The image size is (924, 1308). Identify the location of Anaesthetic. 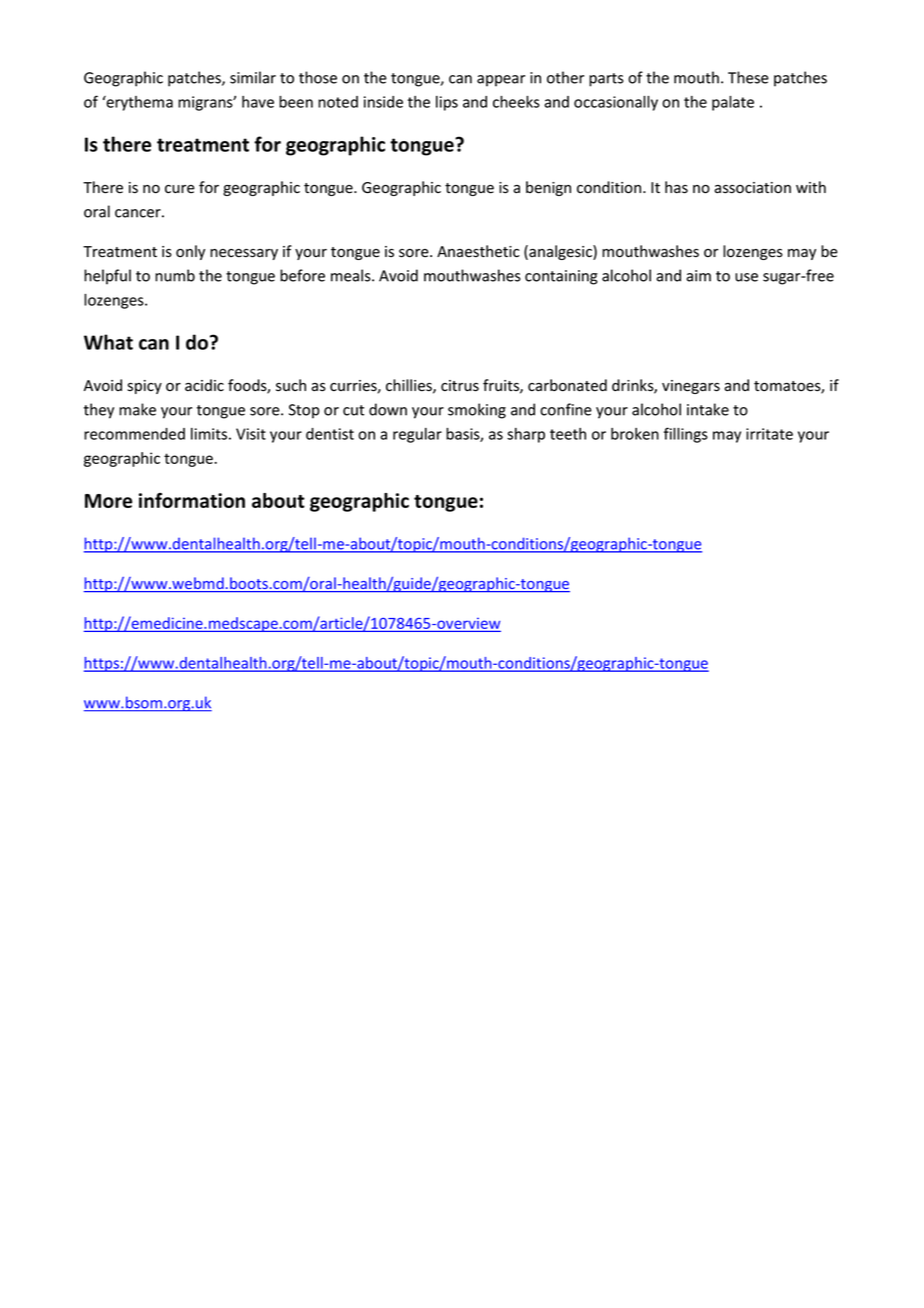
(478, 251).
